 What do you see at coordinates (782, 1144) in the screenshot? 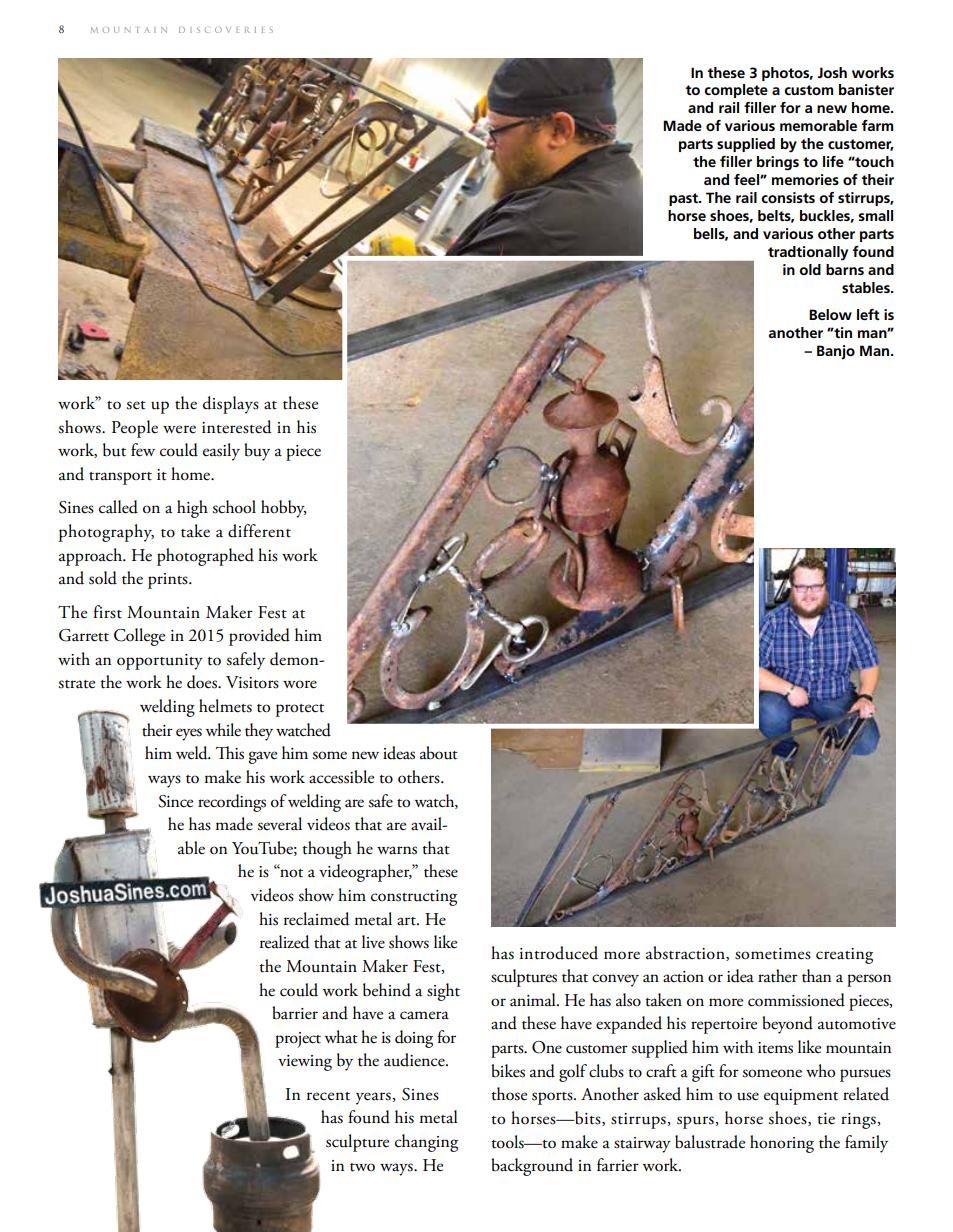
I see `honoring` at bounding box center [782, 1144].
